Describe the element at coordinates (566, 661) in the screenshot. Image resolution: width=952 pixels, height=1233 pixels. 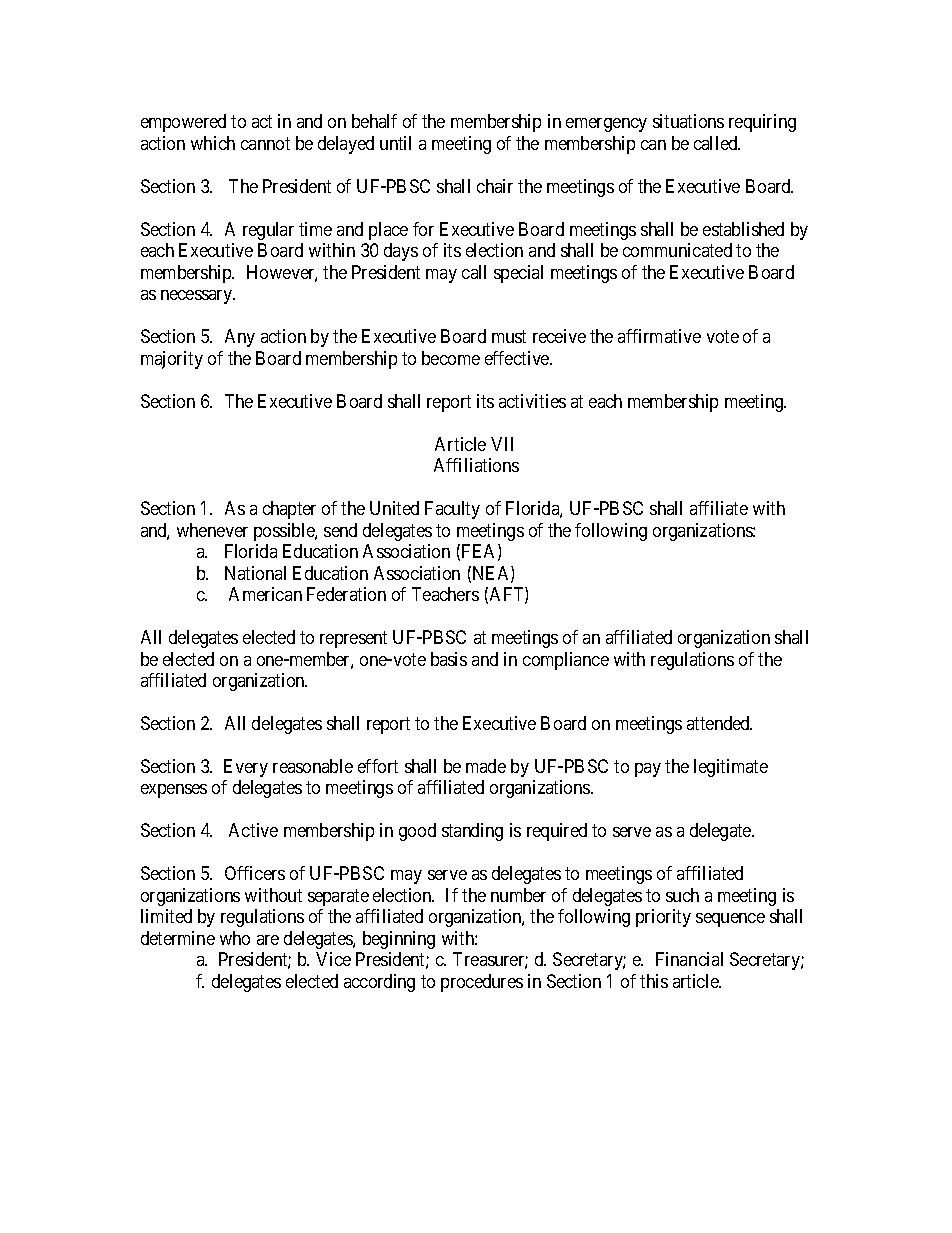
I see `compliance` at that location.
